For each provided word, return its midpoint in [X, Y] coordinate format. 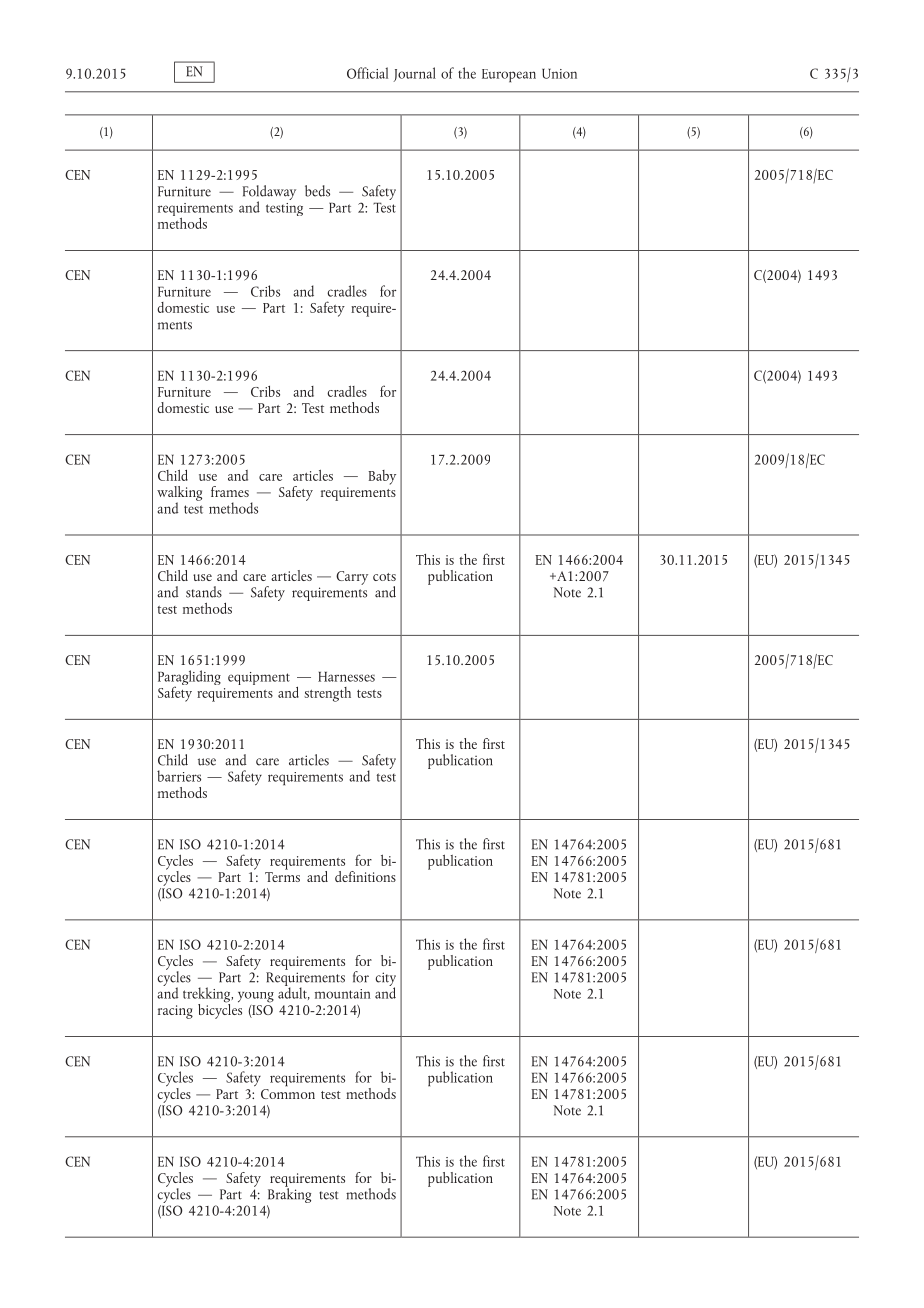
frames [230, 491]
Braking [289, 1194]
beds [317, 191]
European [509, 76]
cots [384, 577]
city [386, 980]
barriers [179, 776]
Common [288, 1092]
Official [367, 73]
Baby [382, 477]
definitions [365, 876]
